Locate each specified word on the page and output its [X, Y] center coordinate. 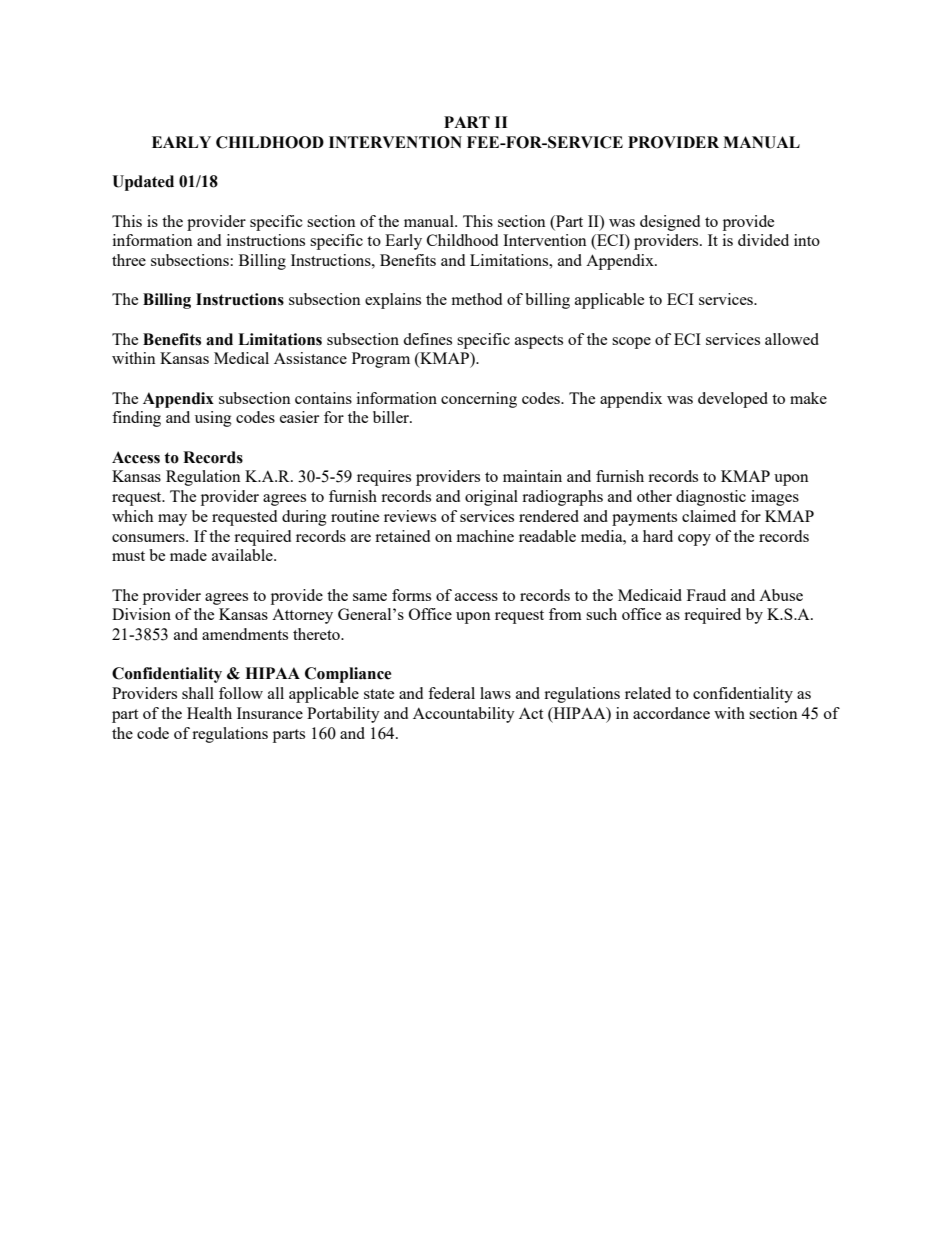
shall [198, 693]
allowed [792, 339]
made [188, 555]
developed [733, 400]
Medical [241, 358]
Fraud [706, 595]
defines [427, 339]
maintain [532, 476]
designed [670, 223]
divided [763, 240]
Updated [143, 183]
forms [411, 595]
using [213, 419]
